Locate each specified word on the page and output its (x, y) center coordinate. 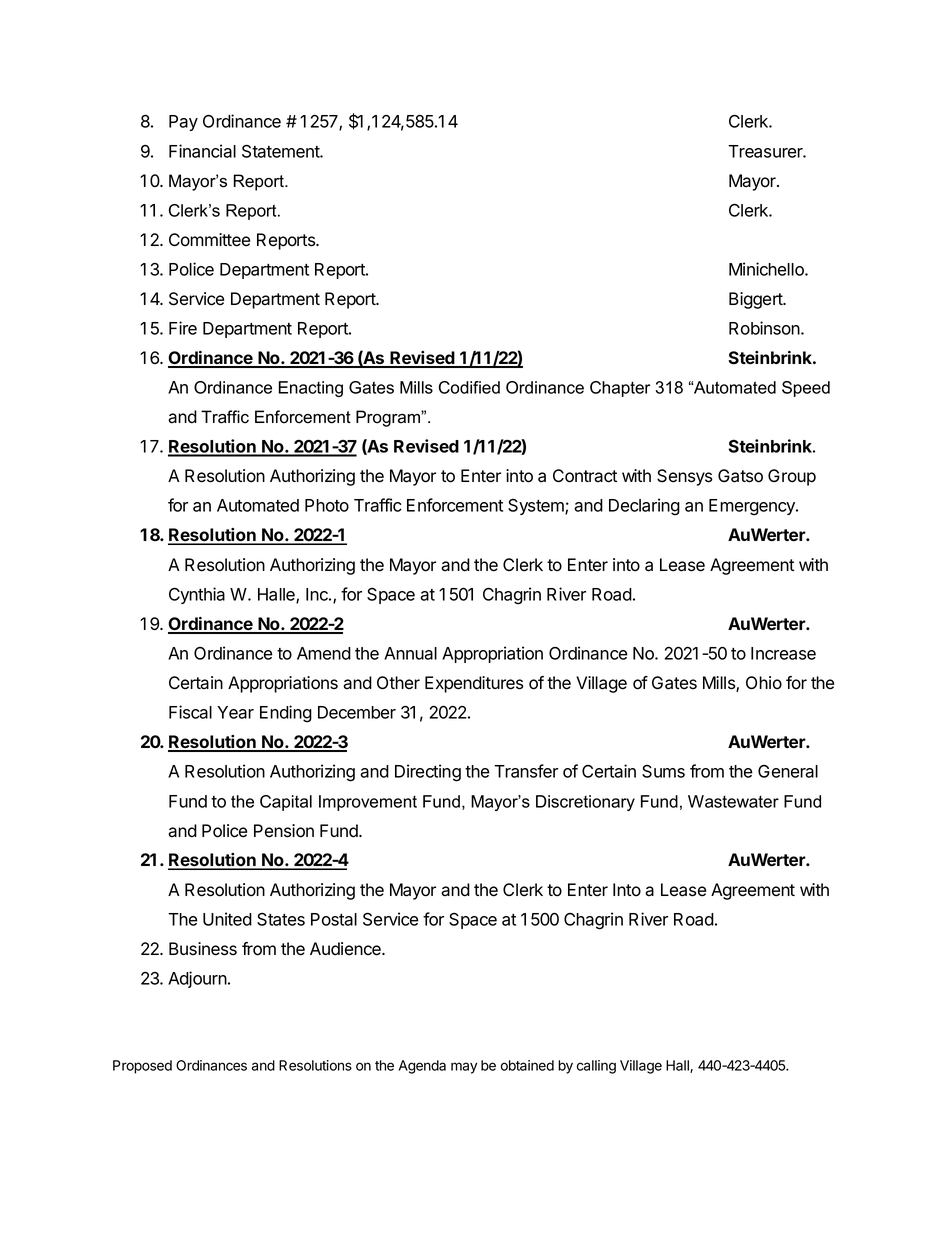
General (788, 771)
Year (235, 712)
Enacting (310, 389)
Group (792, 477)
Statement (281, 151)
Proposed (142, 1067)
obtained (527, 1065)
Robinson (765, 328)
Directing (428, 773)
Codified (469, 387)
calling (596, 1067)
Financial (202, 151)
